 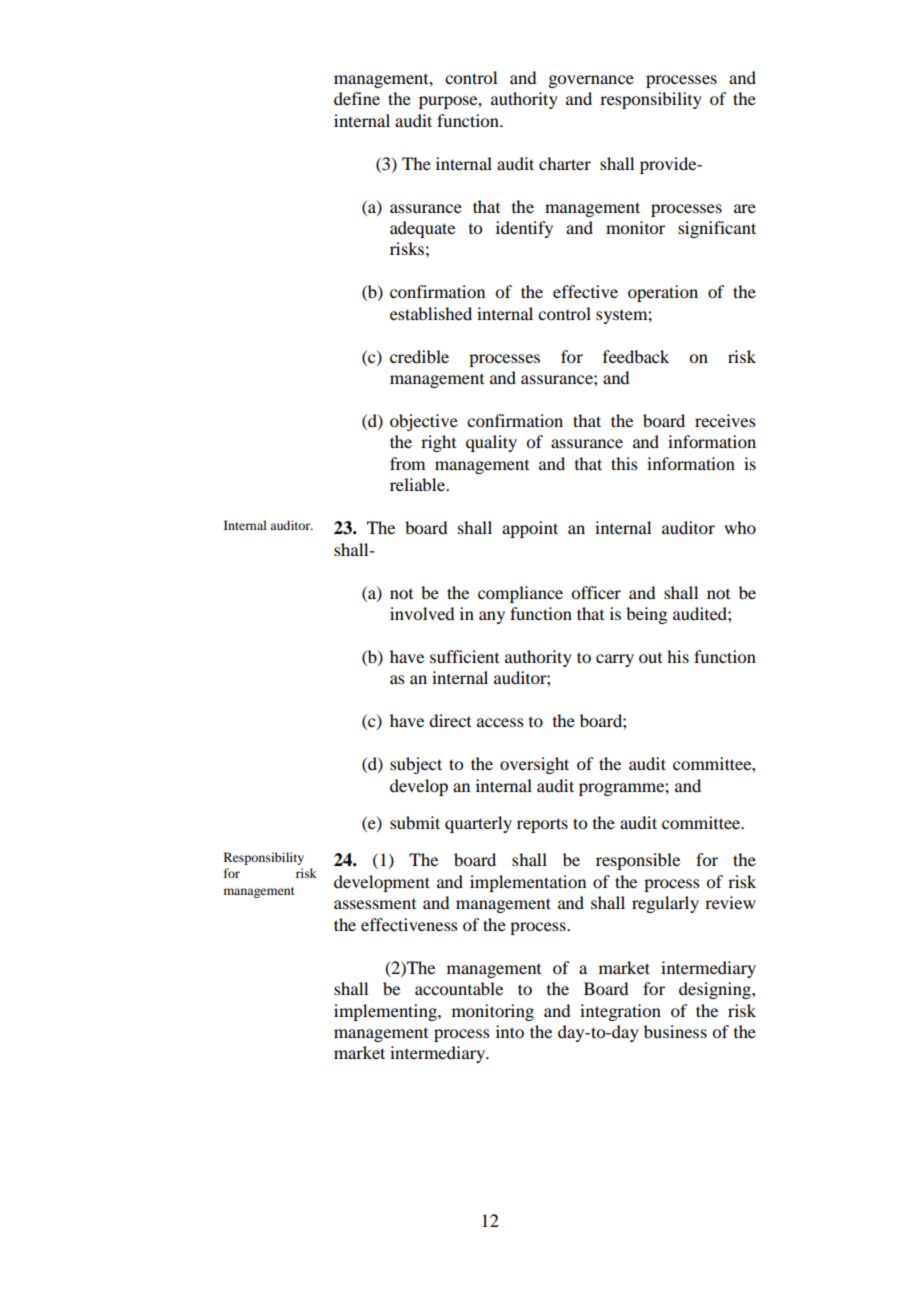 I want to click on into, so click(x=510, y=1031).
